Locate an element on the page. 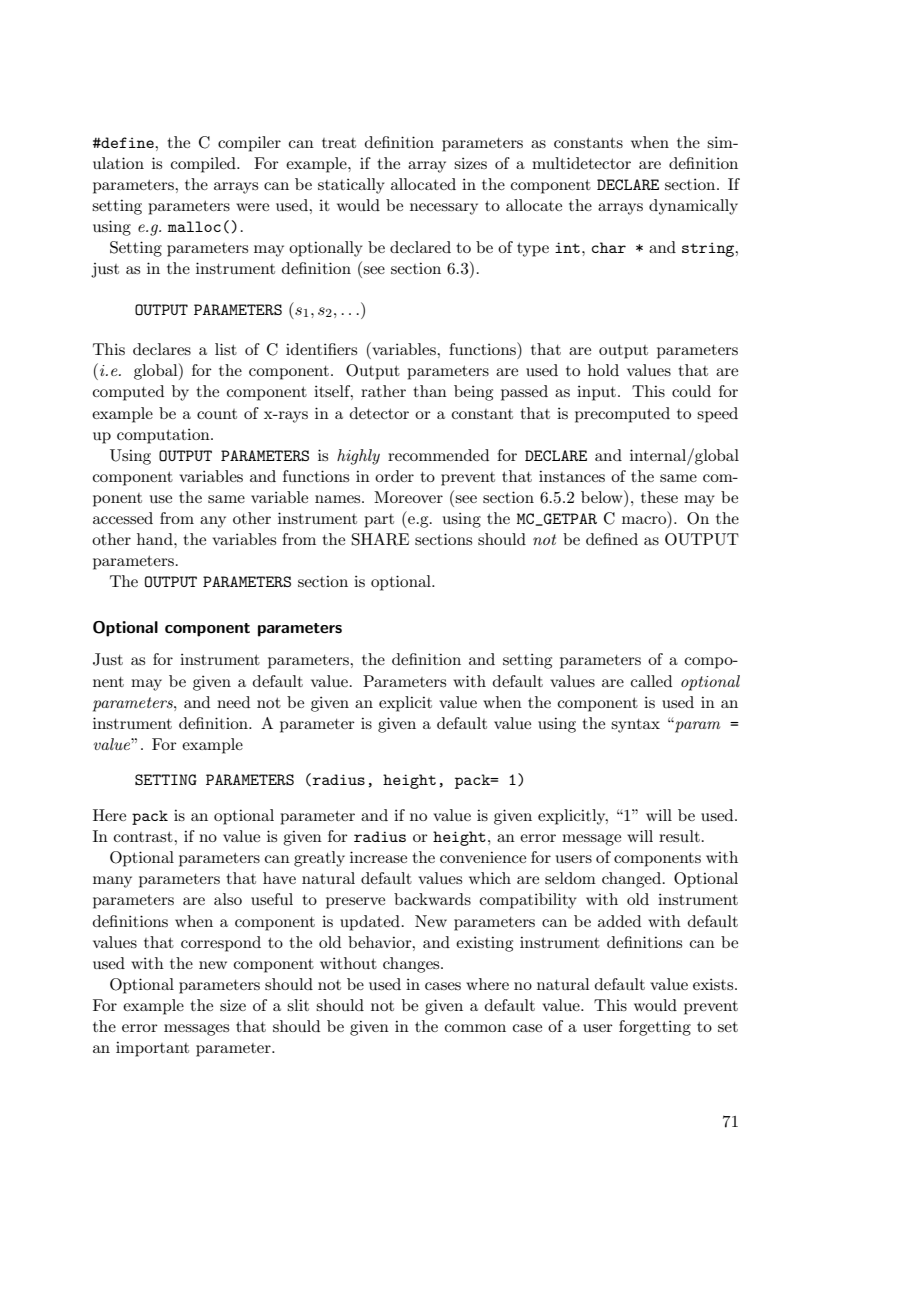 The height and width of the page is (1308, 924). hold is located at coordinates (603, 370).
